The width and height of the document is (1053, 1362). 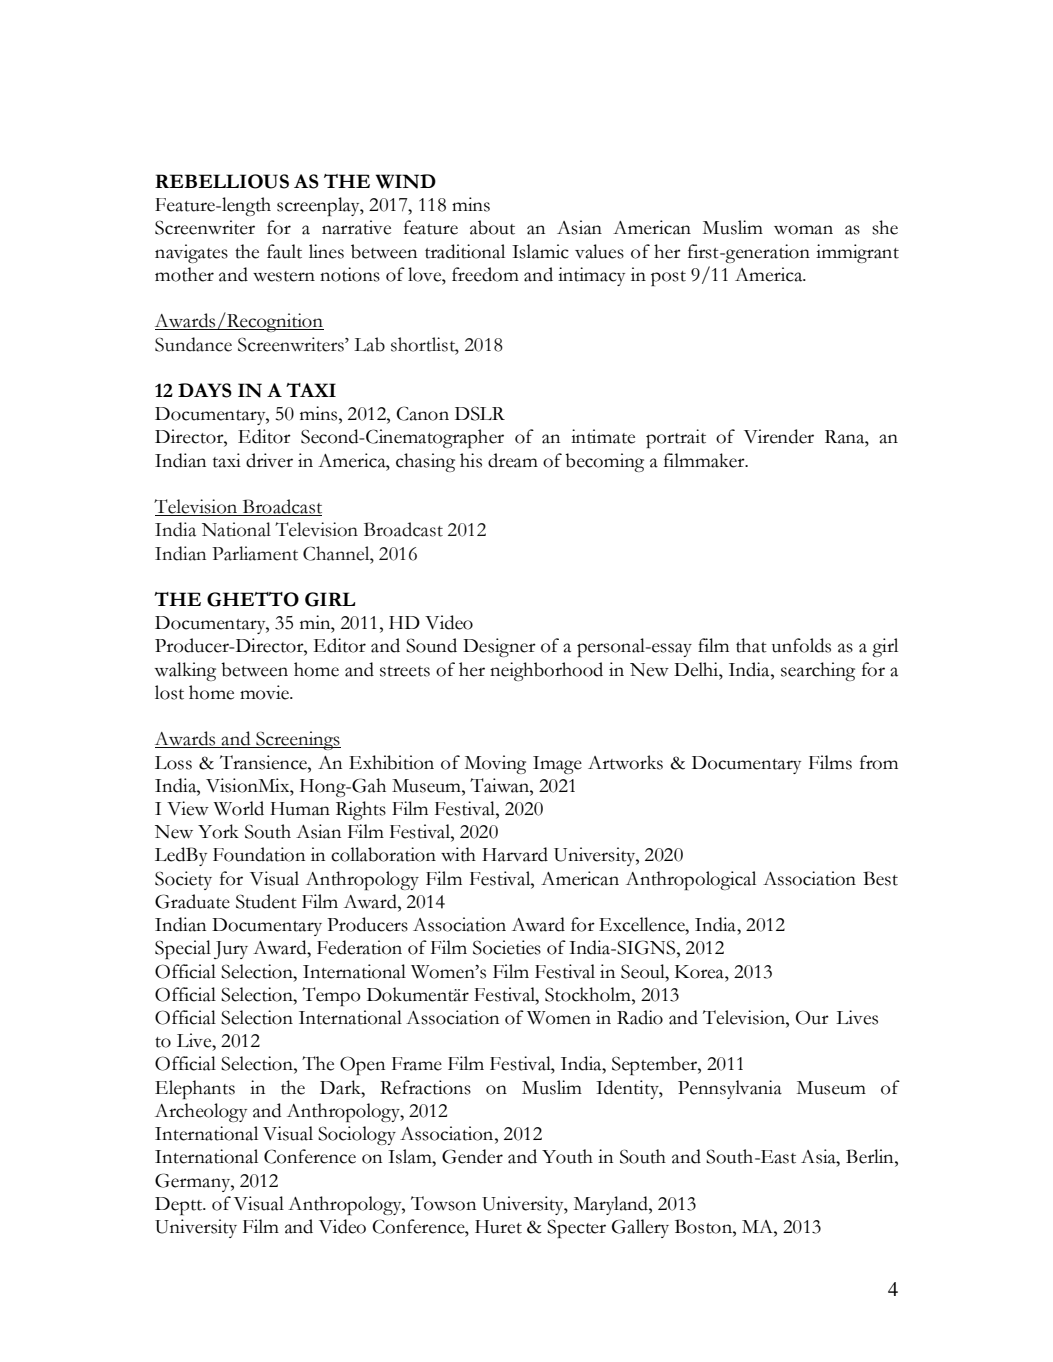 What do you see at coordinates (492, 227) in the document?
I see `about` at bounding box center [492, 227].
